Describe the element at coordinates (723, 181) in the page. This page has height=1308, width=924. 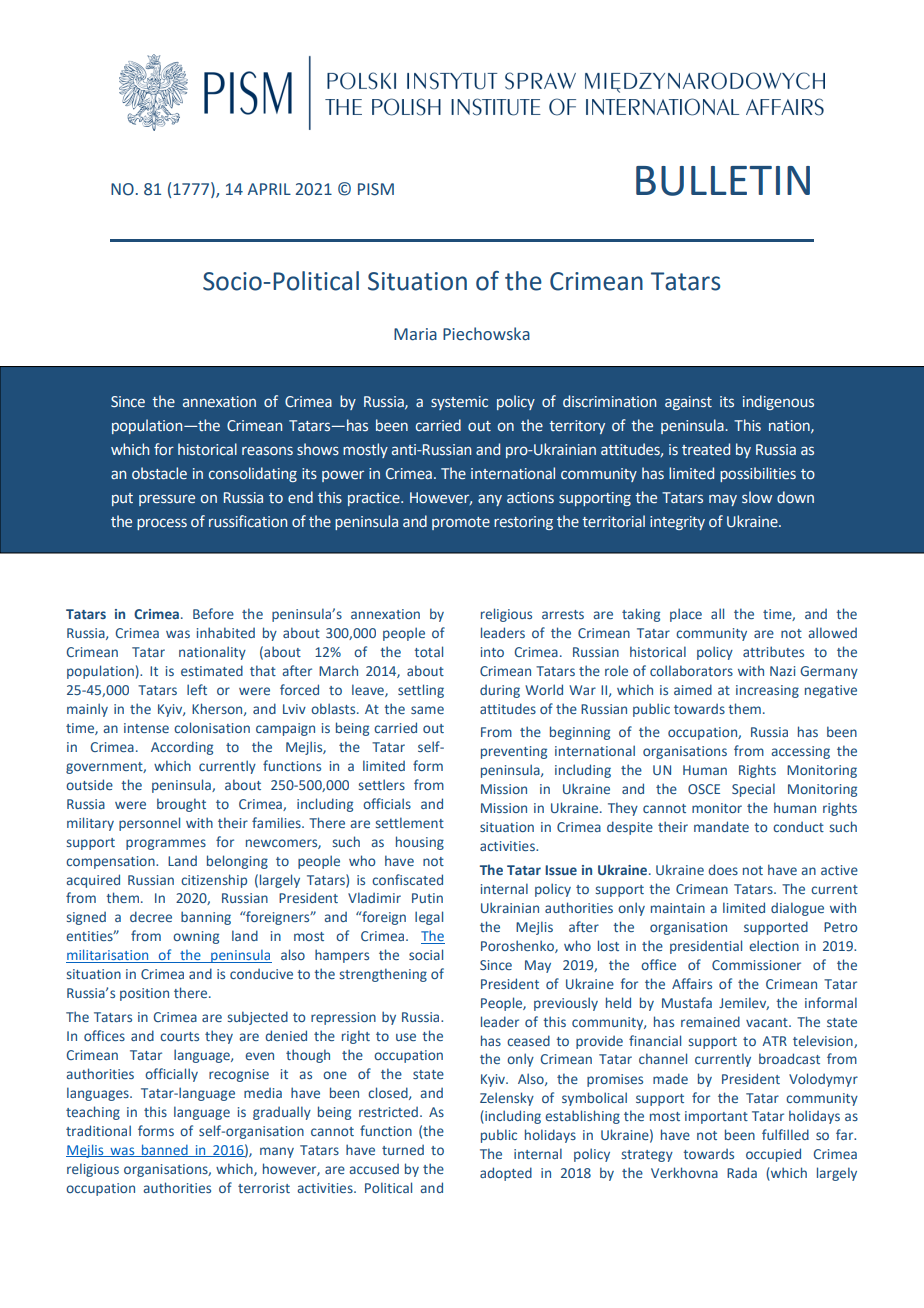
I see `BULLETIN` at that location.
